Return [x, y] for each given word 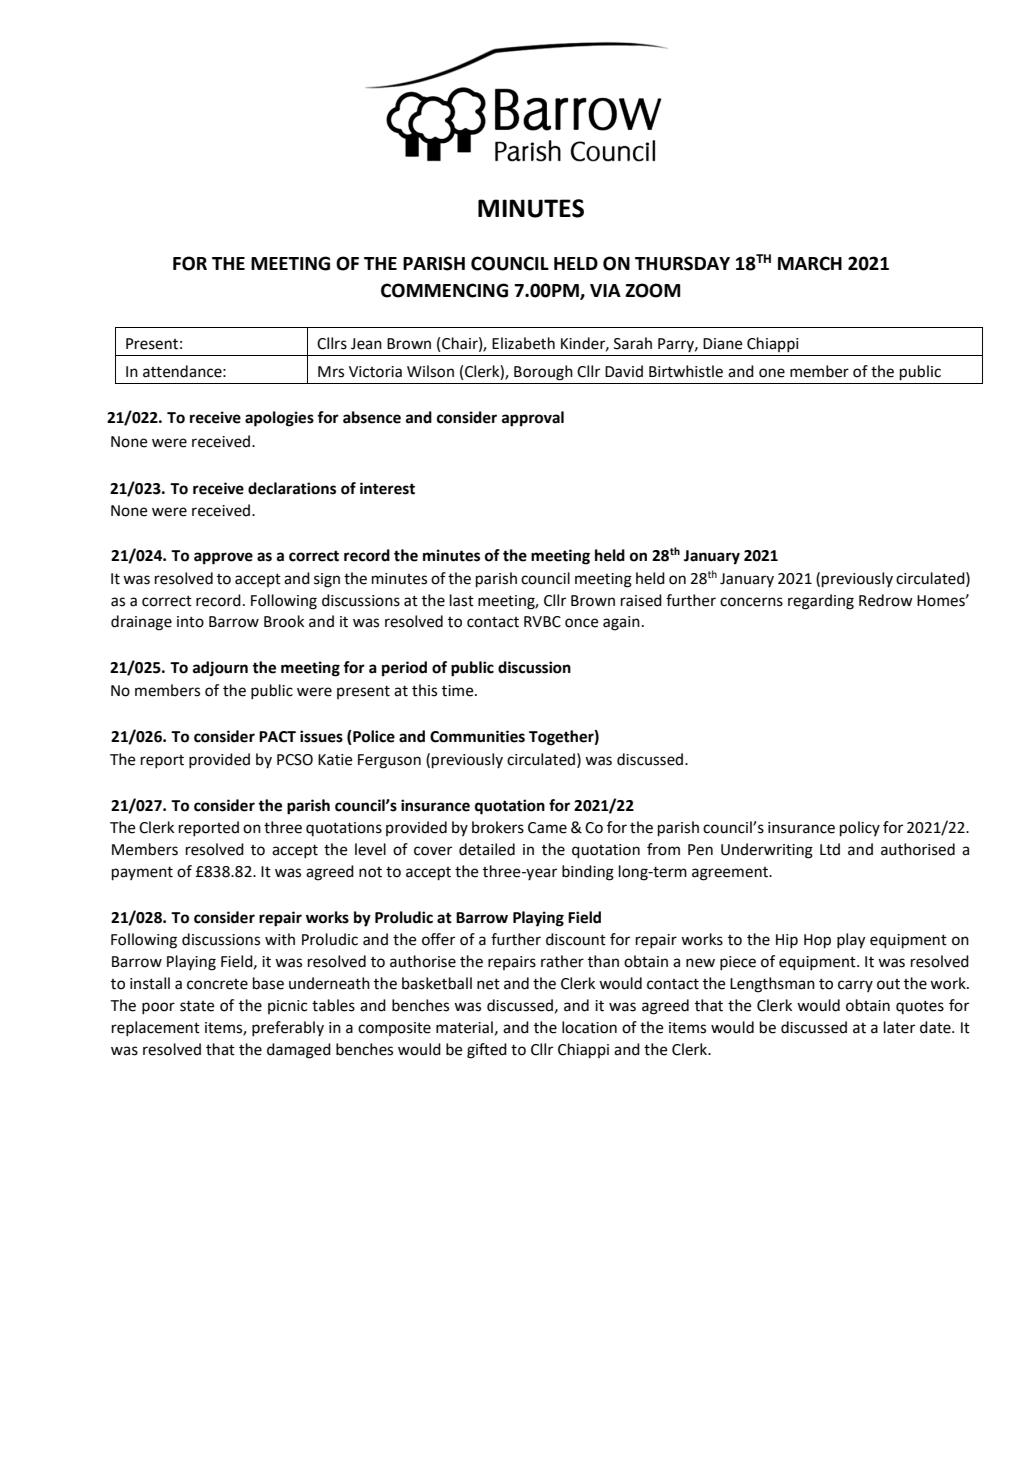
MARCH [810, 263]
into [190, 622]
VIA [605, 290]
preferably [288, 1029]
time [459, 691]
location [589, 1027]
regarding [821, 602]
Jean [366, 344]
